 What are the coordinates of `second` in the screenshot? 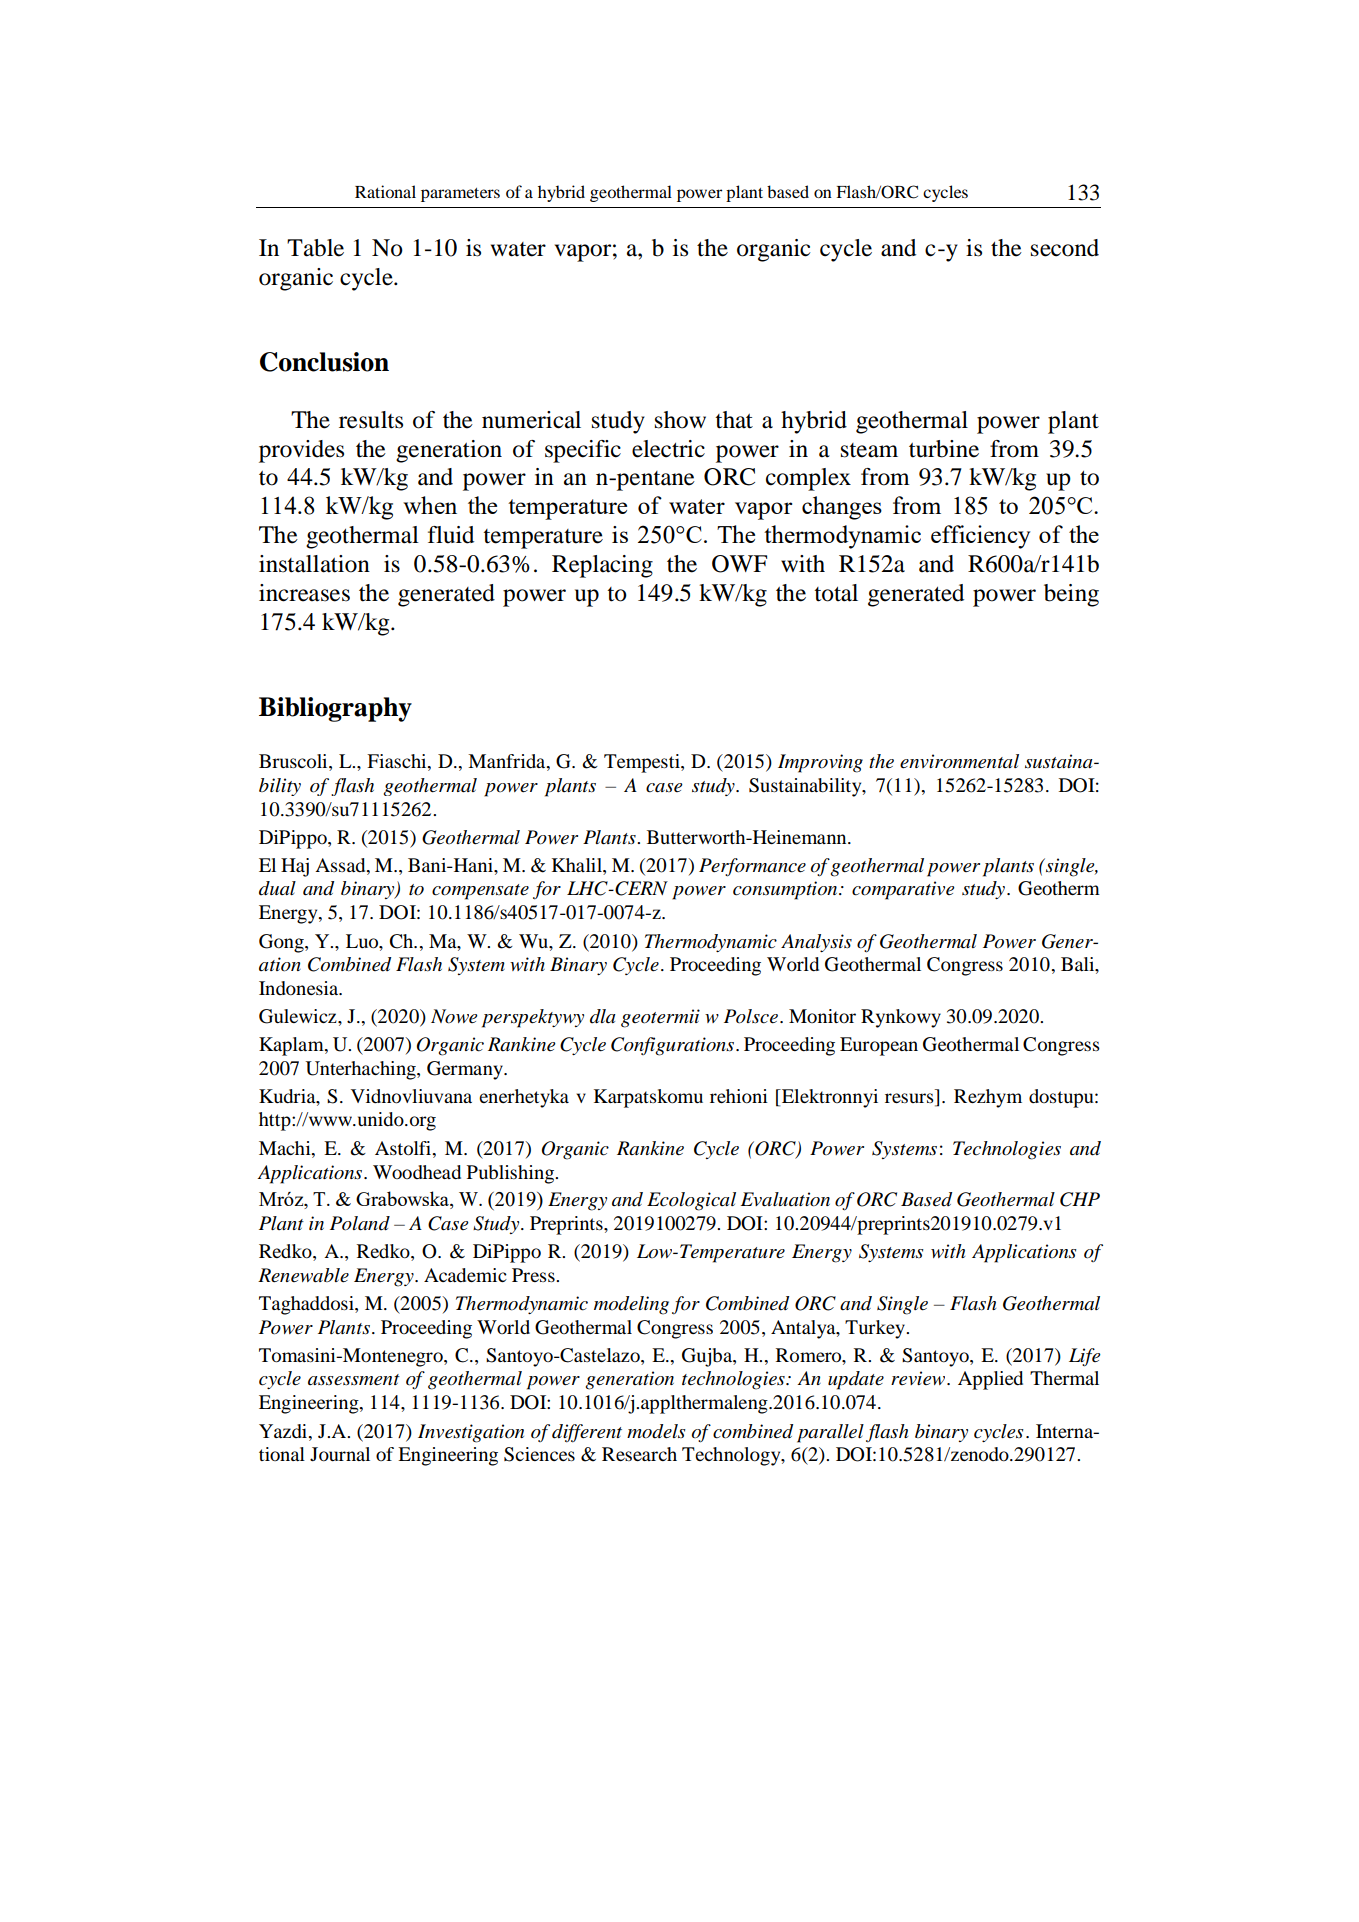 It's located at (1065, 248).
